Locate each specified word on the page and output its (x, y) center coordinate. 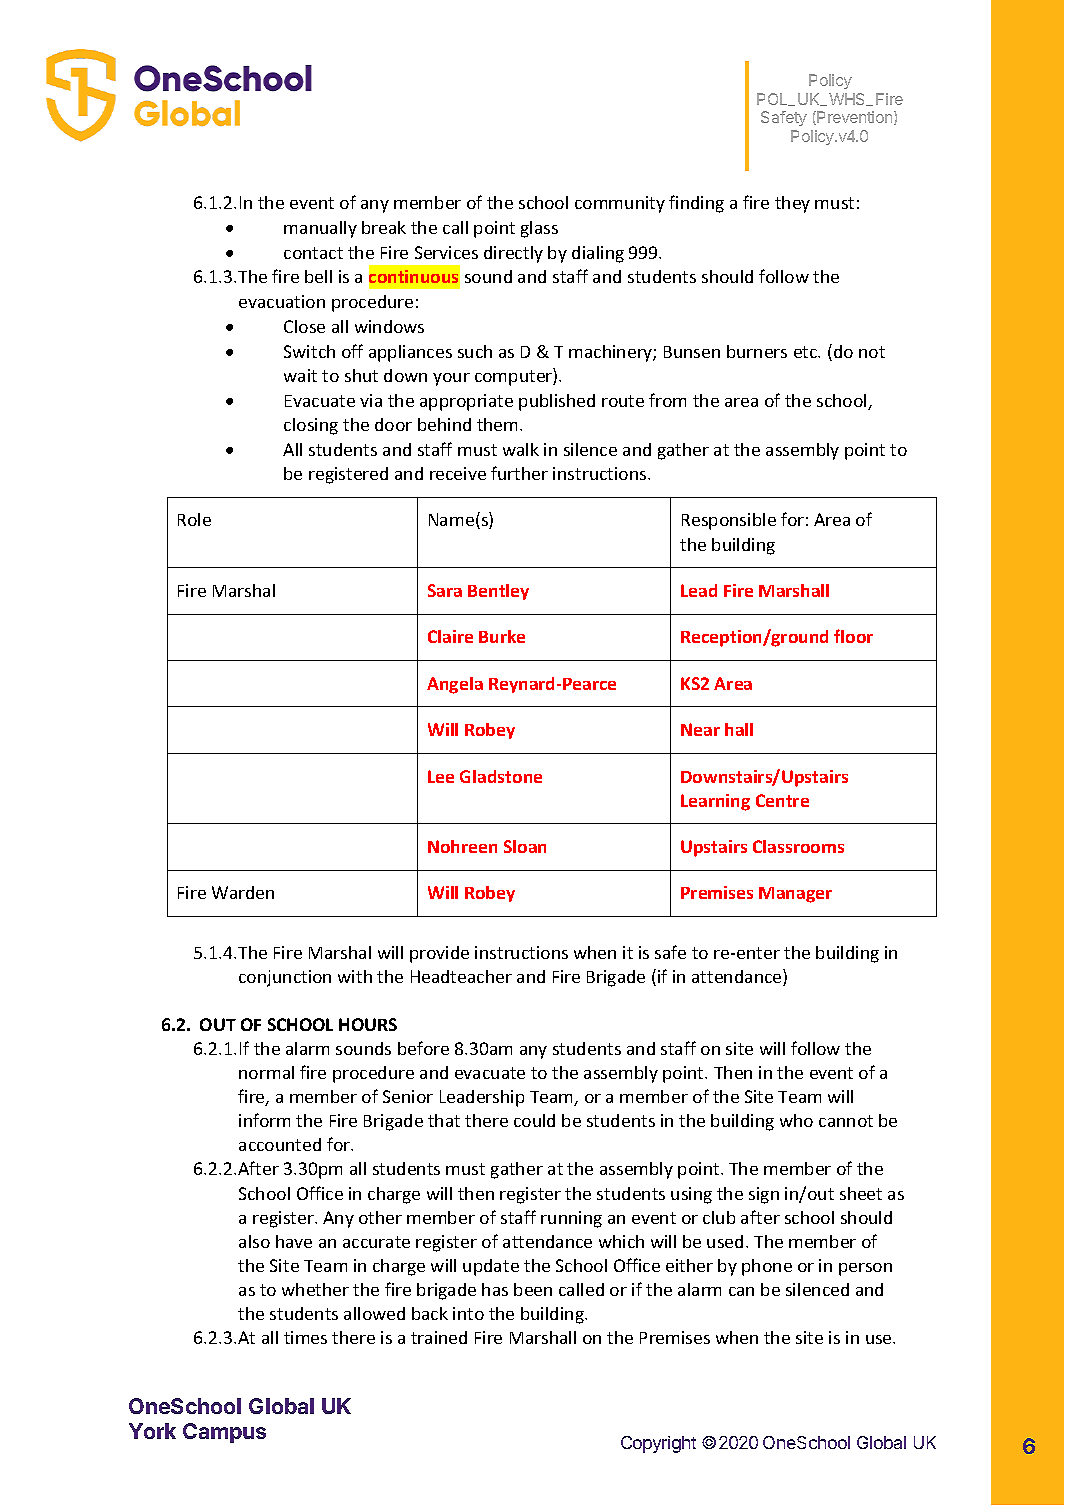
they (792, 204)
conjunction (285, 978)
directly (513, 254)
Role (194, 519)
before (423, 1048)
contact (313, 253)
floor (853, 636)
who (796, 1120)
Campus (224, 1433)
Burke (502, 636)
